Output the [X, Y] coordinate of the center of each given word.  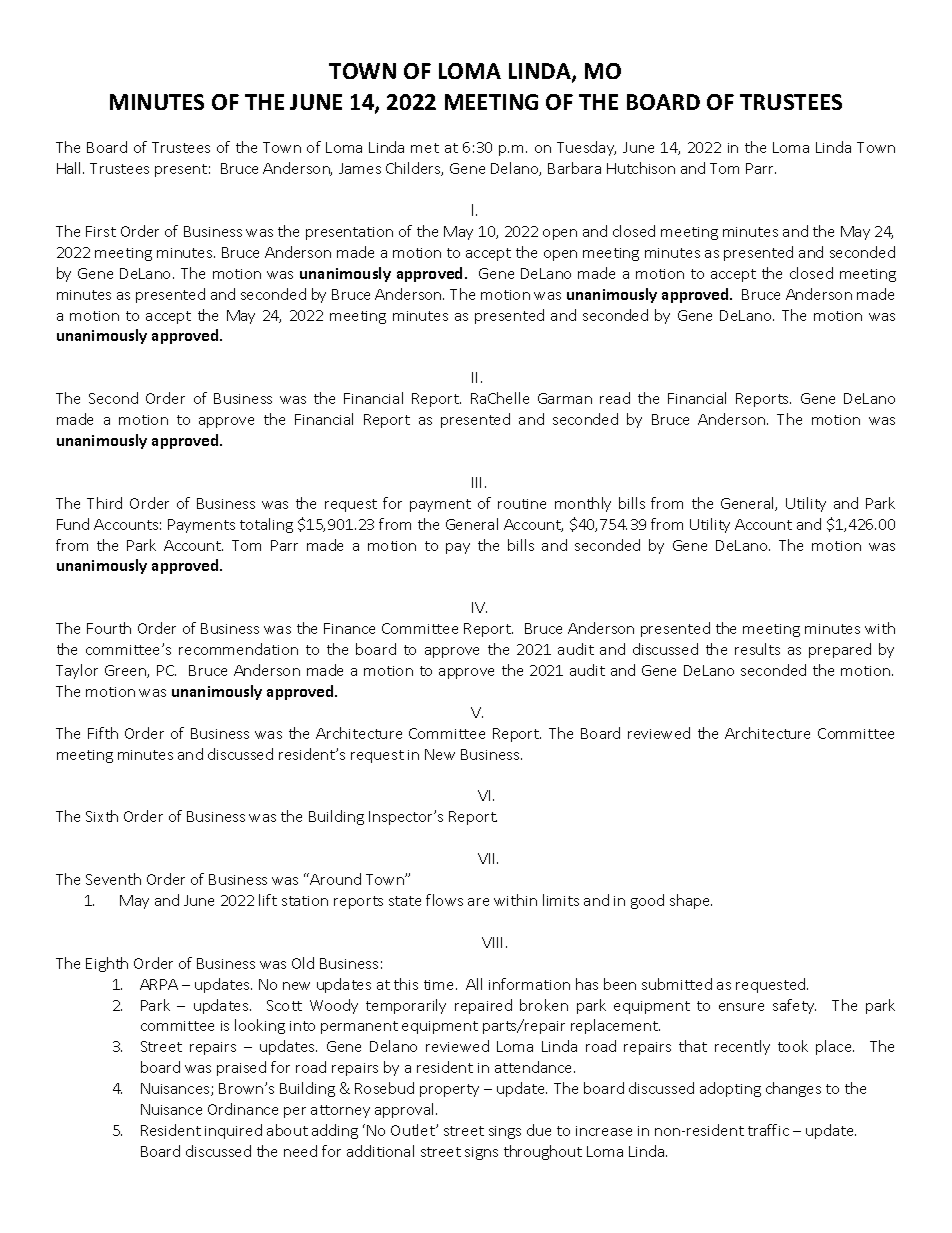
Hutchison [641, 168]
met [425, 148]
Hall [70, 168]
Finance [349, 628]
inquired [233, 1131]
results [757, 649]
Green [126, 671]
